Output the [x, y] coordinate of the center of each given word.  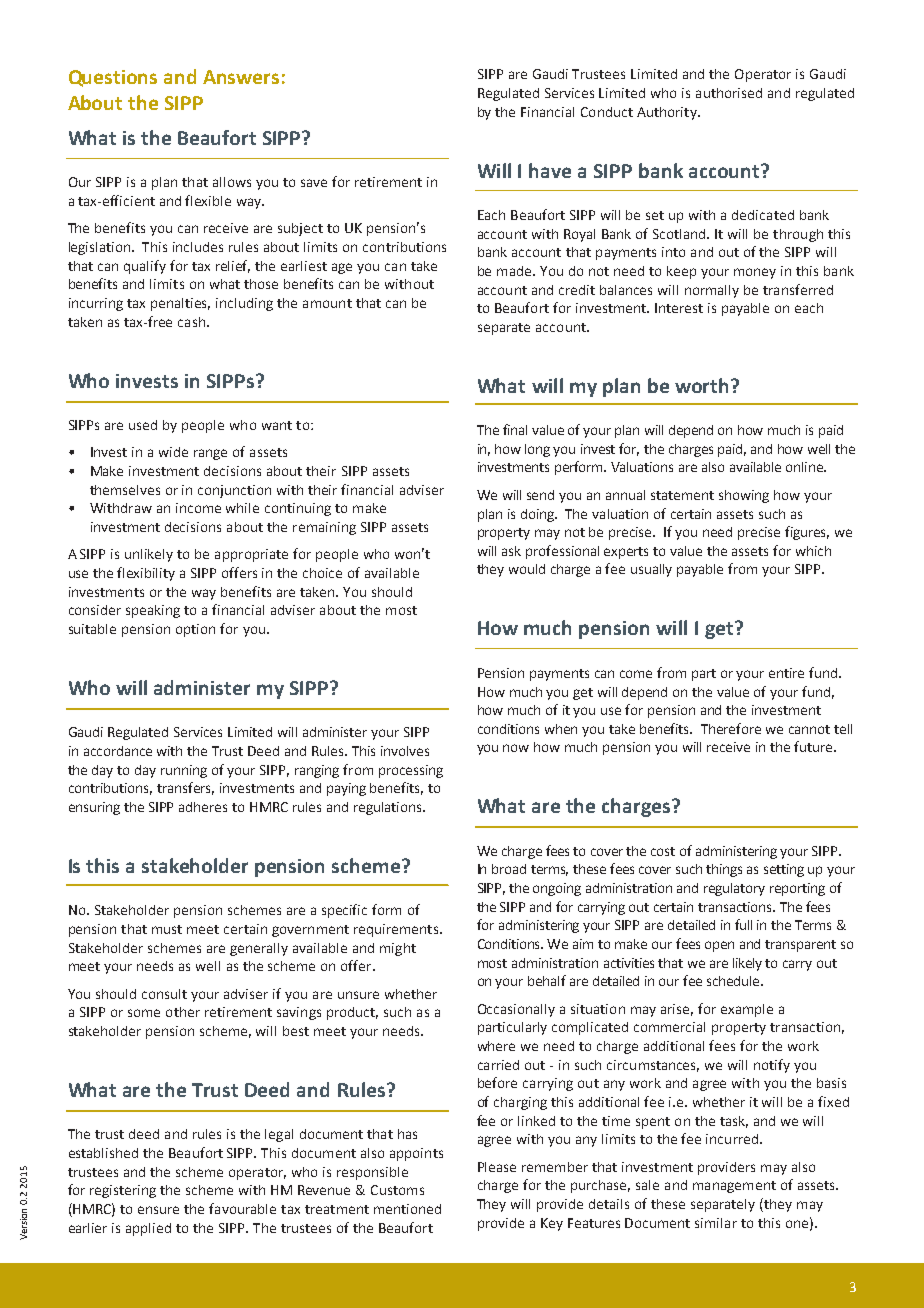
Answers [241, 77]
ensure [158, 1210]
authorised [729, 93]
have [550, 170]
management [734, 1187]
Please [497, 1167]
